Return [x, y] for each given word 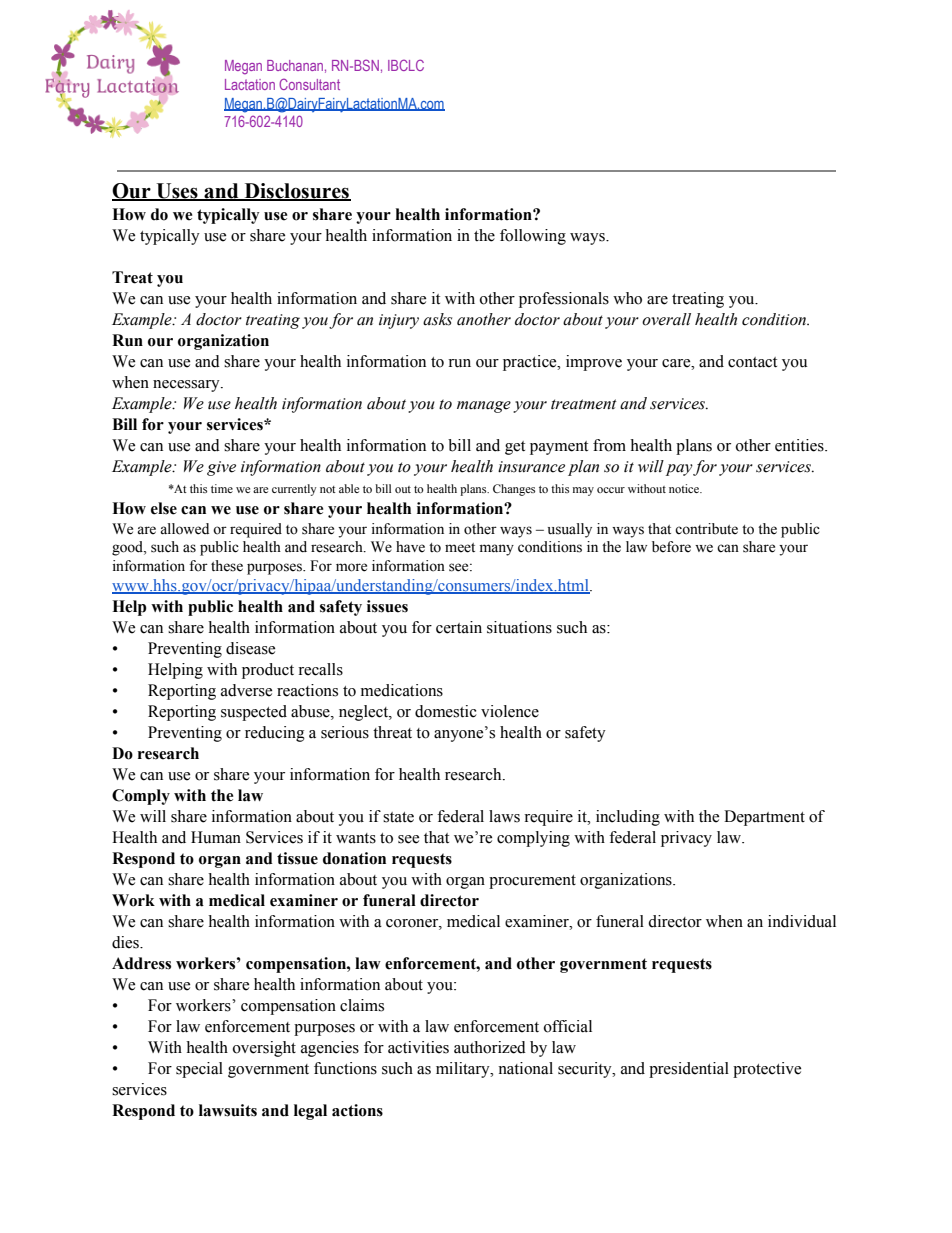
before [671, 547]
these [227, 566]
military [464, 1070]
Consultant [309, 84]
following [533, 237]
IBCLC [406, 65]
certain [459, 627]
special [199, 1070]
